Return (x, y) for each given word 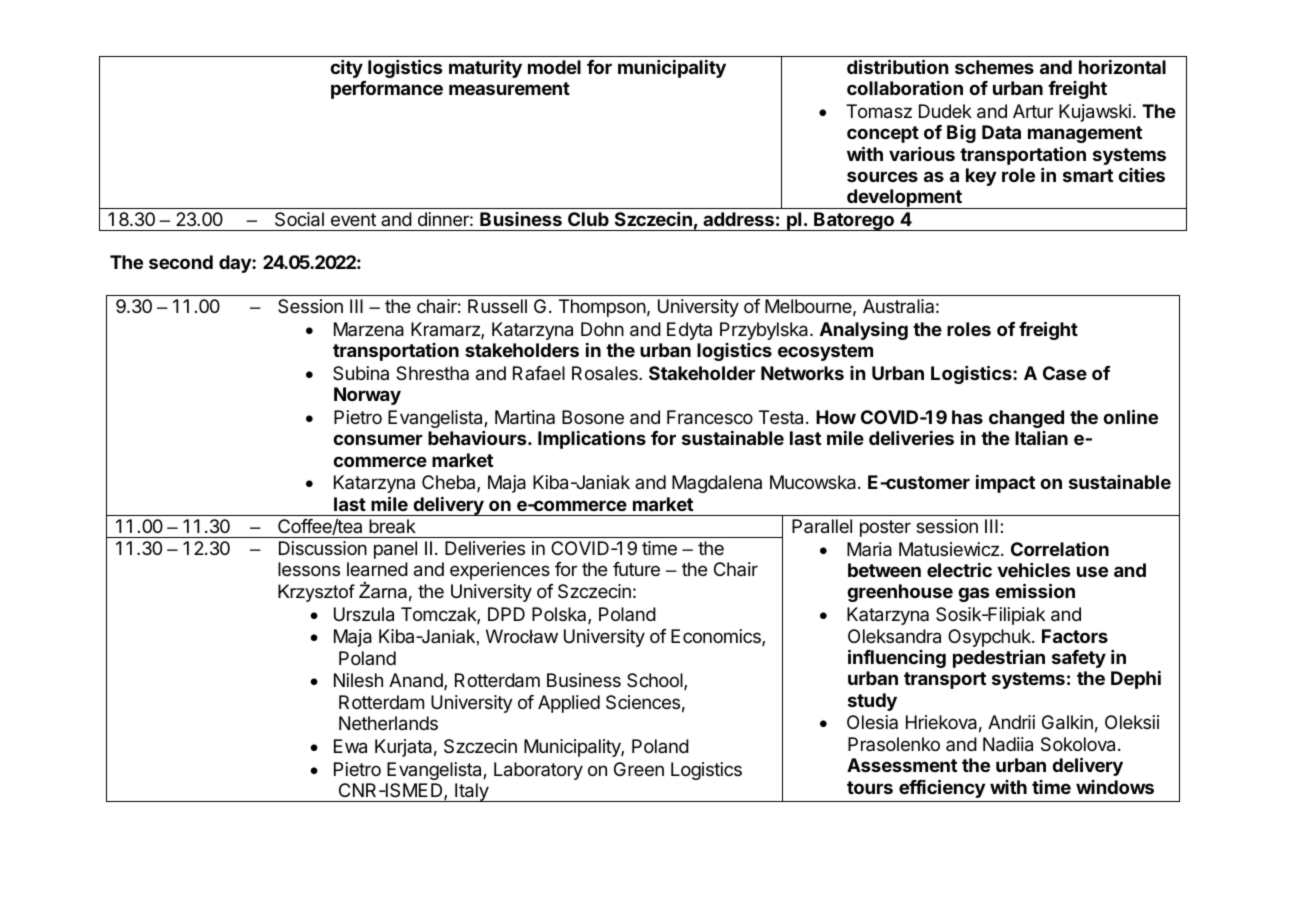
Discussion (323, 548)
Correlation (1060, 549)
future (636, 569)
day (236, 264)
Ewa (350, 746)
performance (387, 90)
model (554, 67)
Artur (1033, 111)
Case (1065, 373)
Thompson (602, 308)
